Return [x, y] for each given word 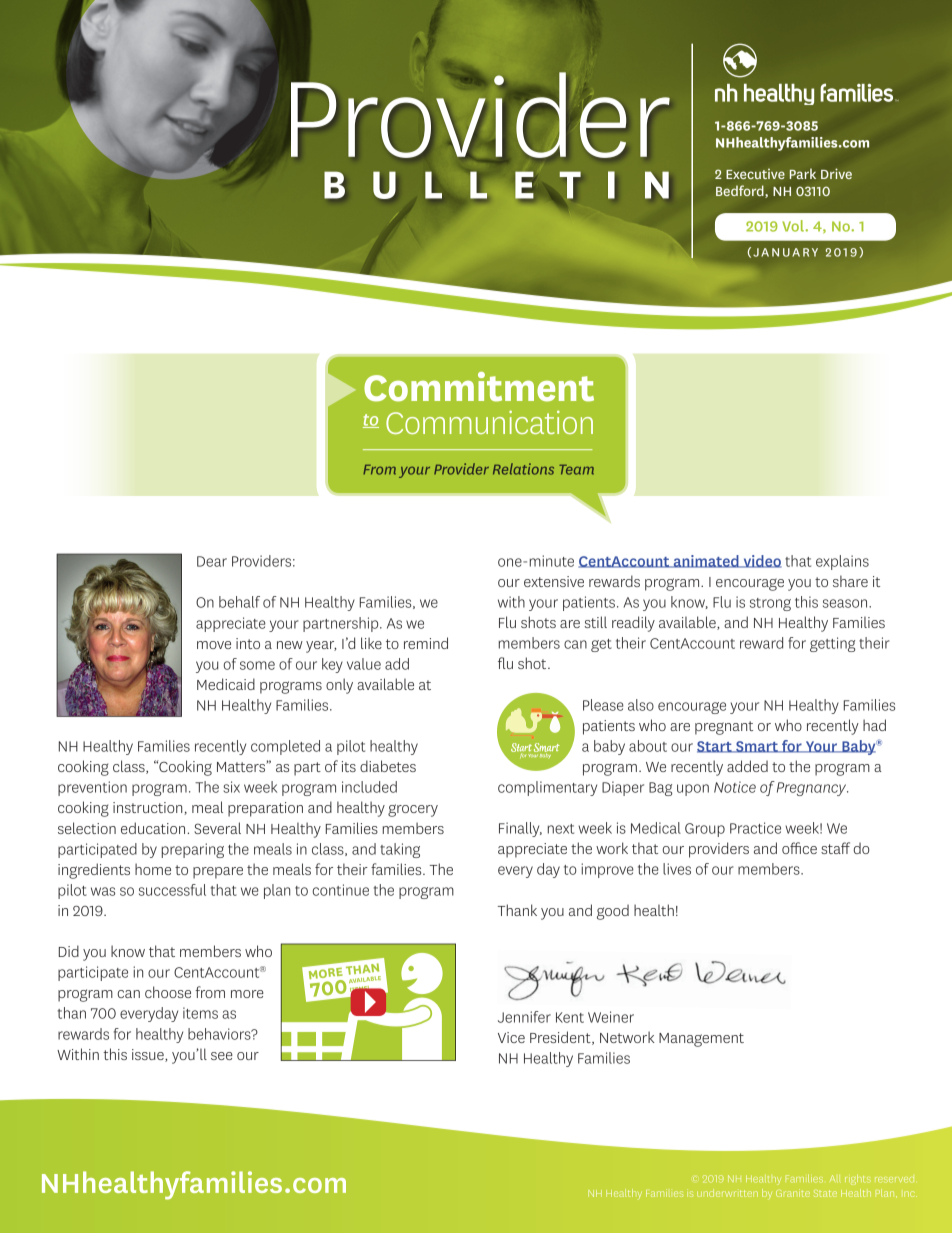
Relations [523, 469]
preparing [193, 850]
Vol [794, 226]
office [799, 848]
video [761, 561]
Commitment [479, 387]
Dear [212, 561]
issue [149, 1055]
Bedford [741, 191]
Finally [520, 829]
